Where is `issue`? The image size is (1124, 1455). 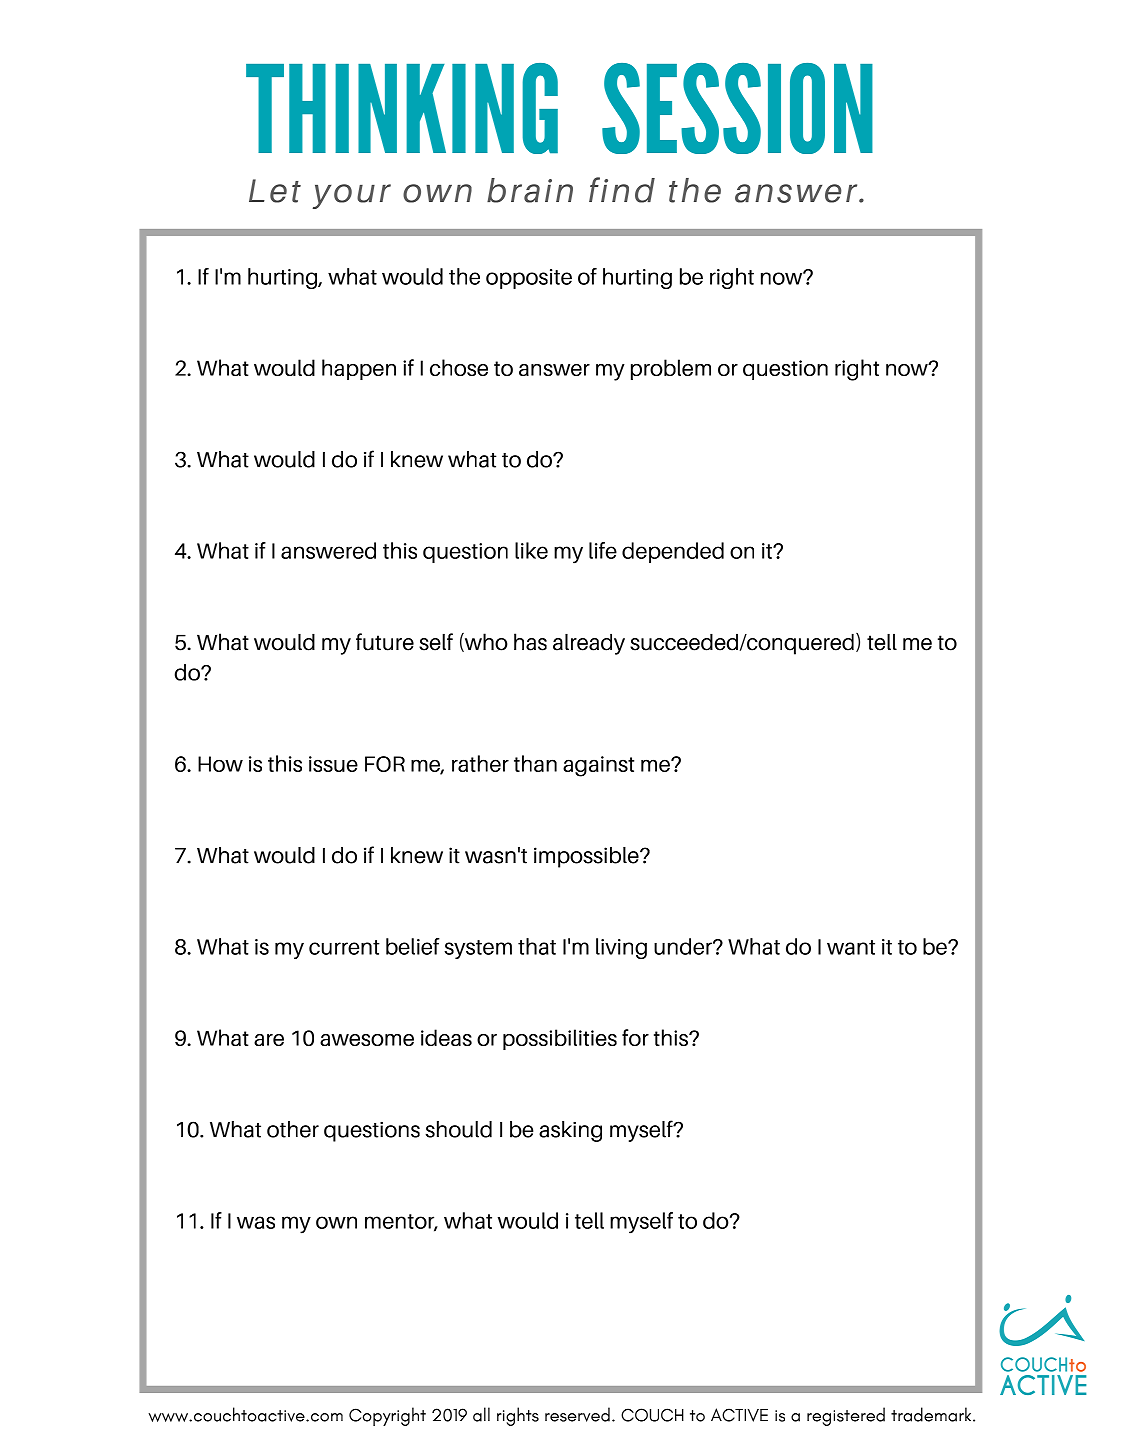 issue is located at coordinates (333, 764).
